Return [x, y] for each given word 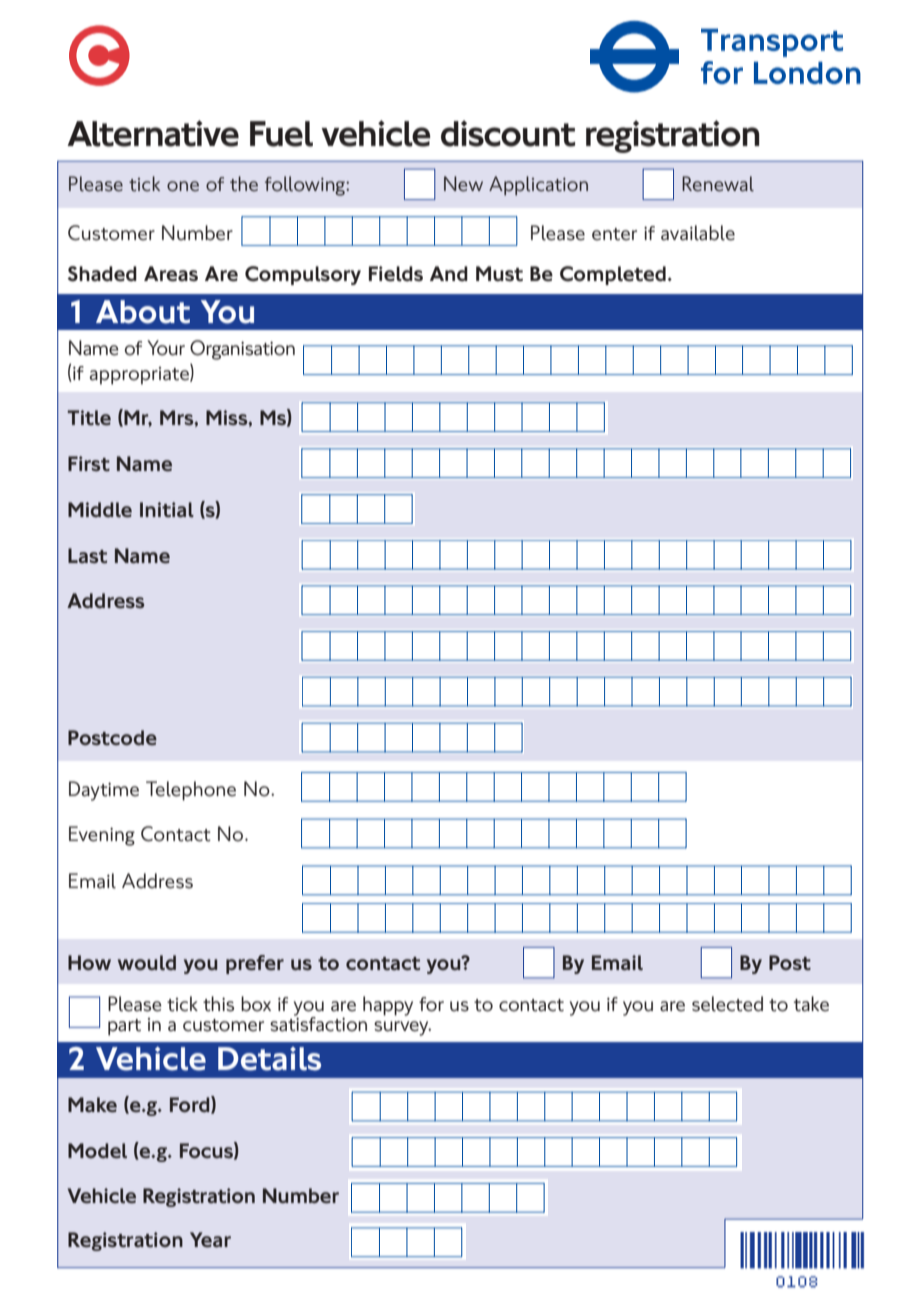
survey [402, 1028]
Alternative [153, 133]
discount [508, 133]
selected [727, 1004]
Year [210, 1240]
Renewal [718, 184]
